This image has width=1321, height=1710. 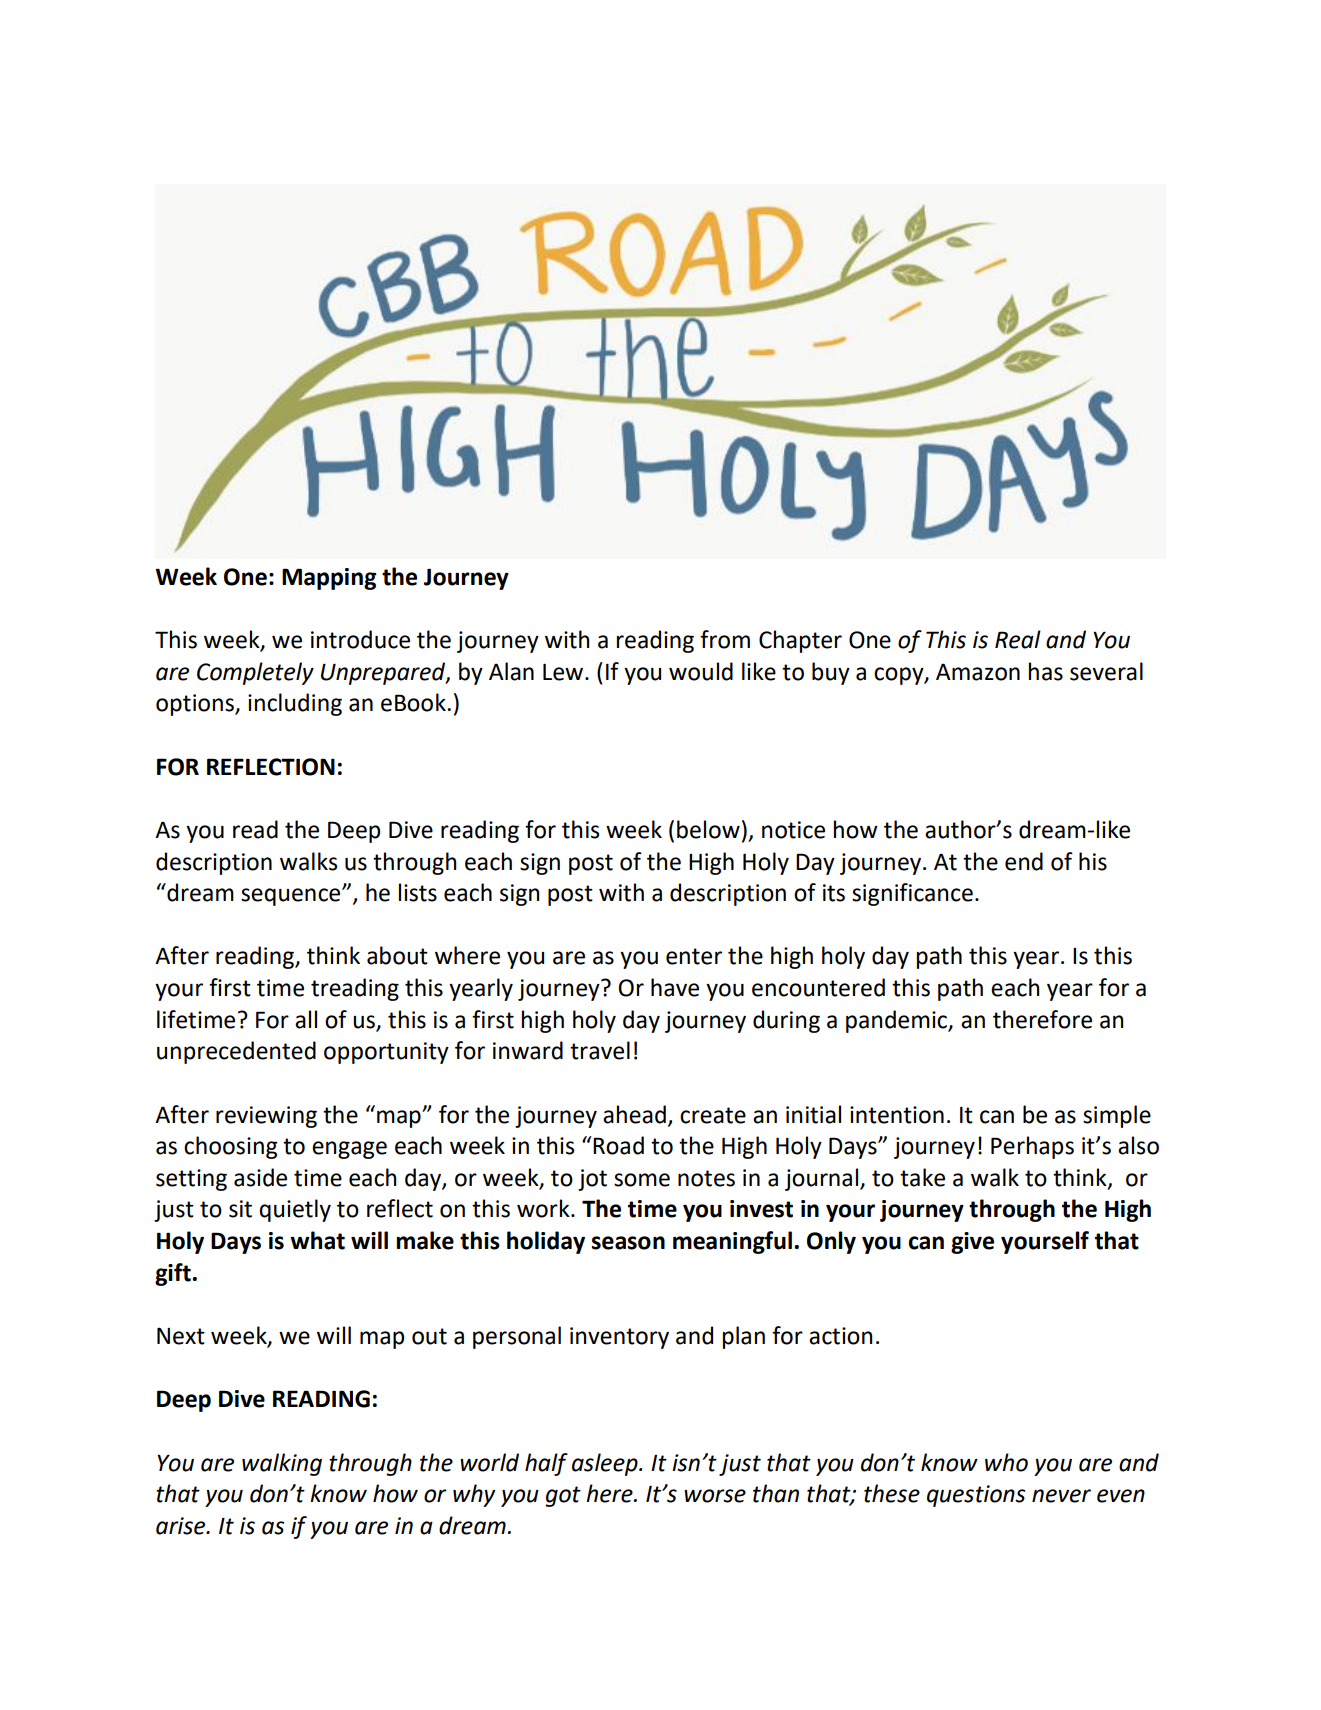 I want to click on season, so click(x=628, y=1243).
